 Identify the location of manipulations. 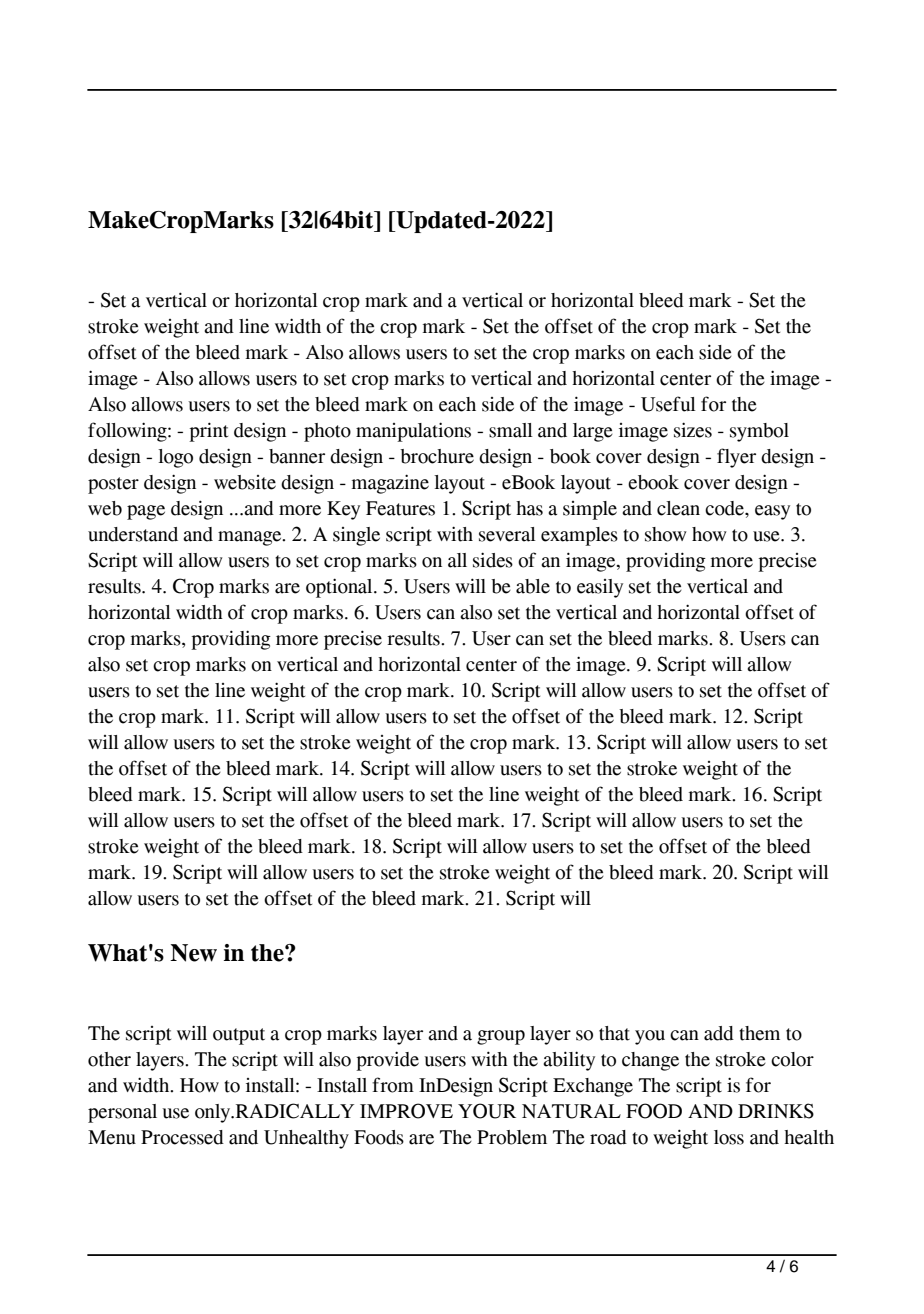
(413, 432).
